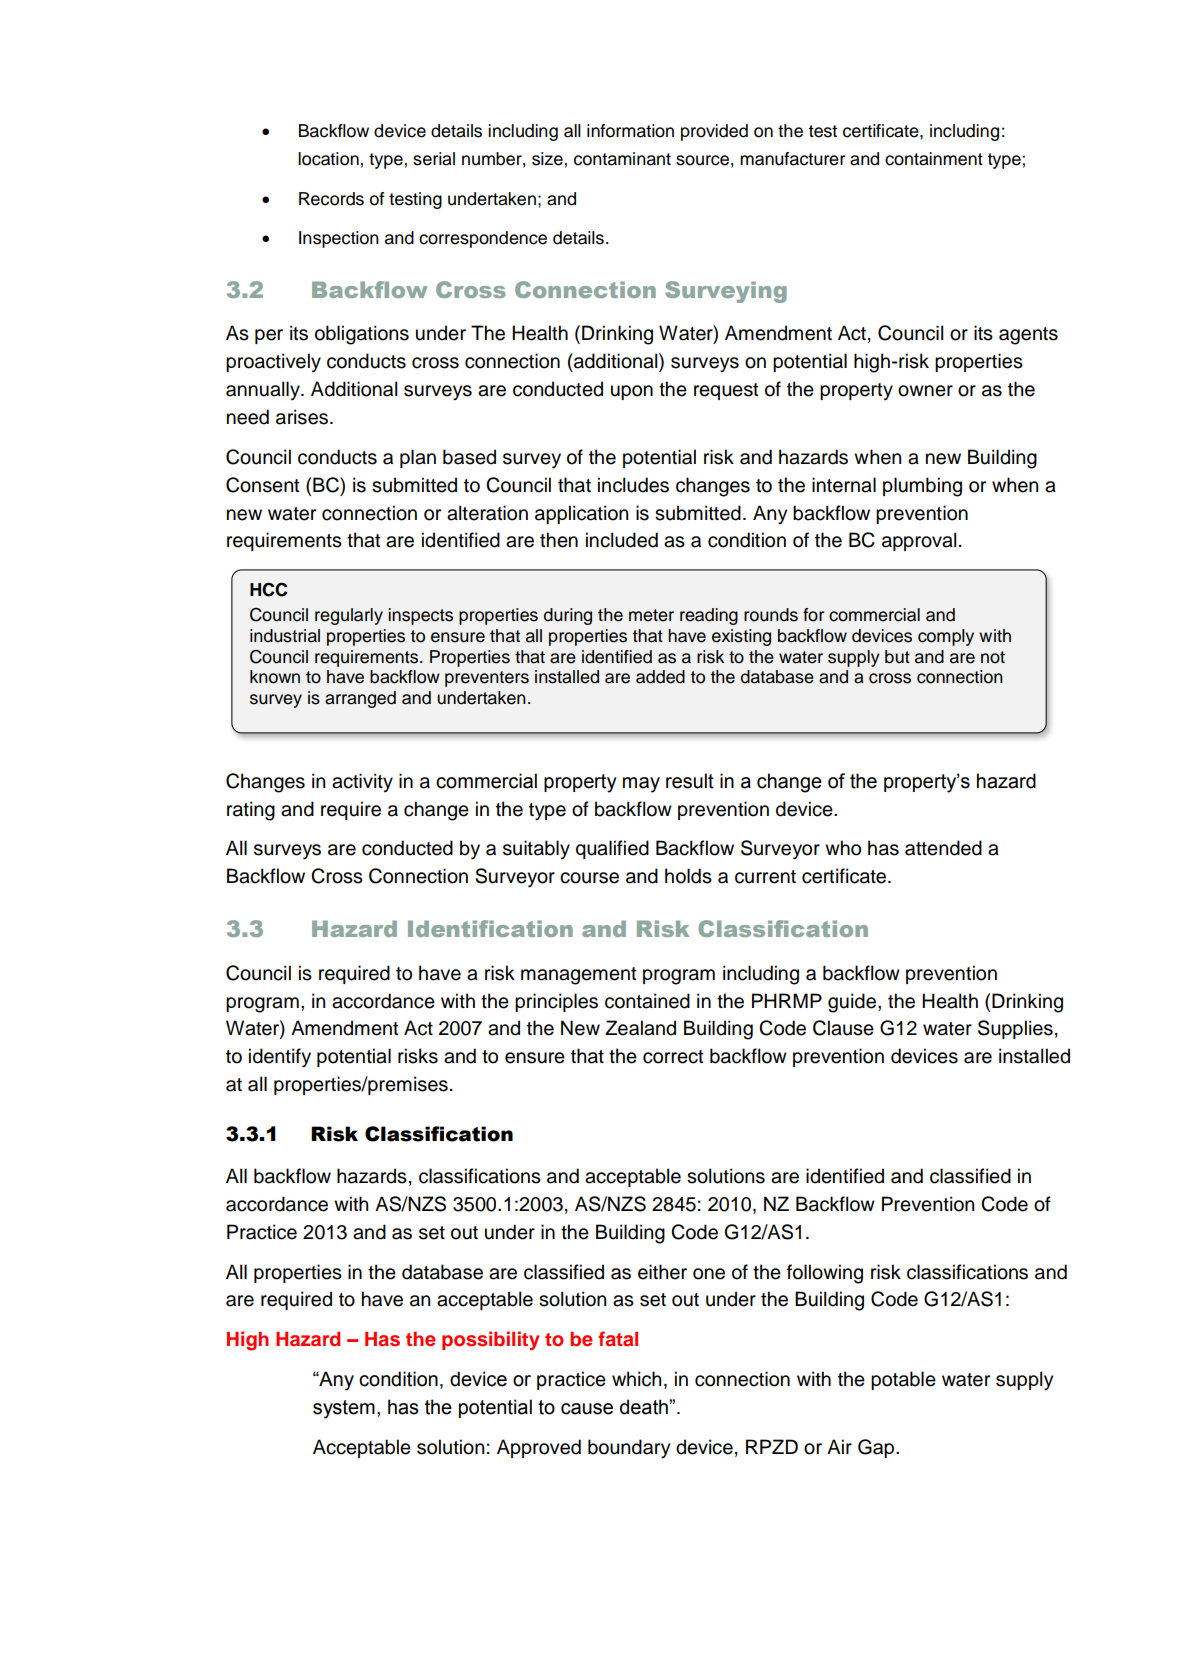 The height and width of the screenshot is (1678, 1186). Describe the element at coordinates (641, 785) in the screenshot. I see `may` at that location.
